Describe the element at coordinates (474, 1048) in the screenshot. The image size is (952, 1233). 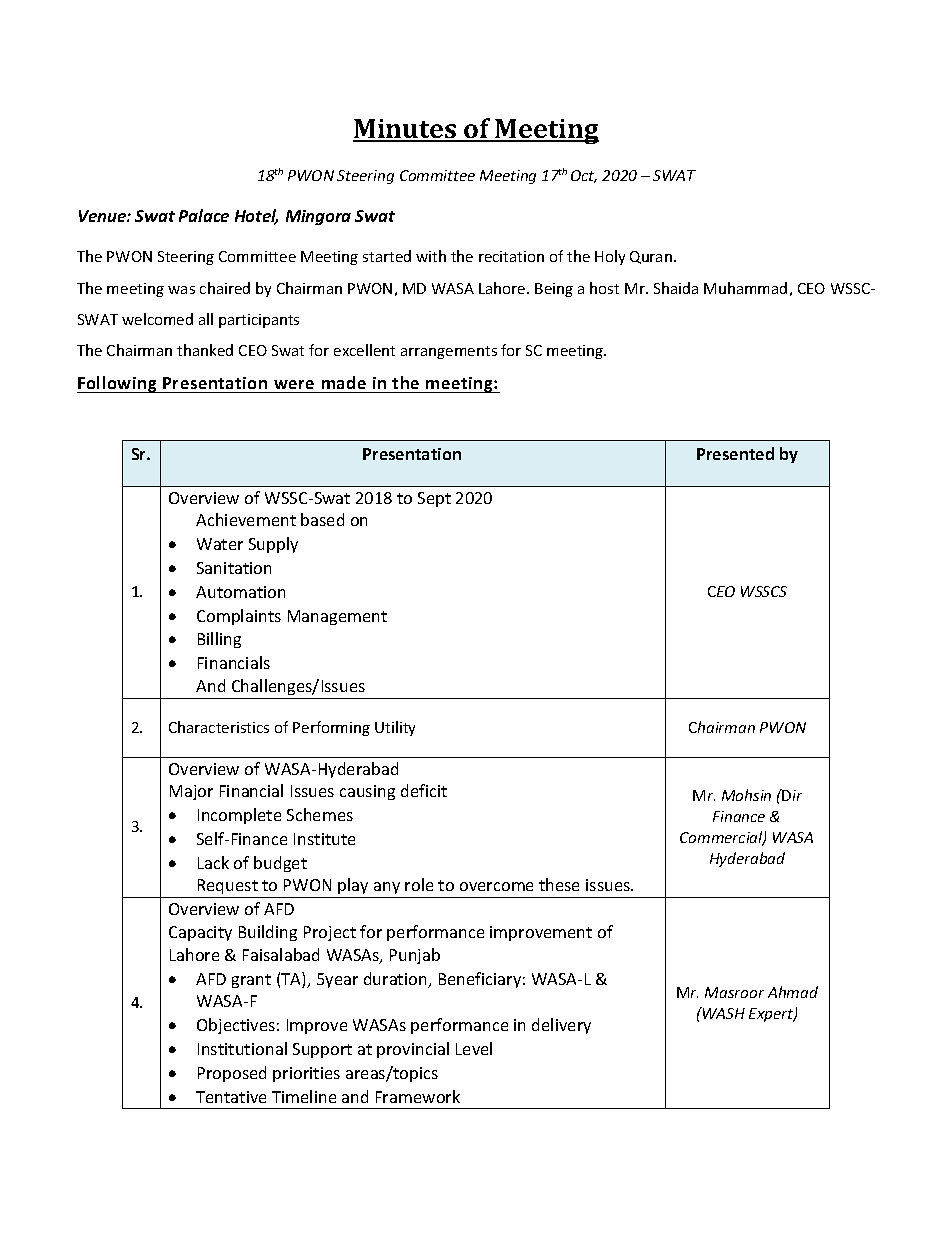
I see `Level` at that location.
